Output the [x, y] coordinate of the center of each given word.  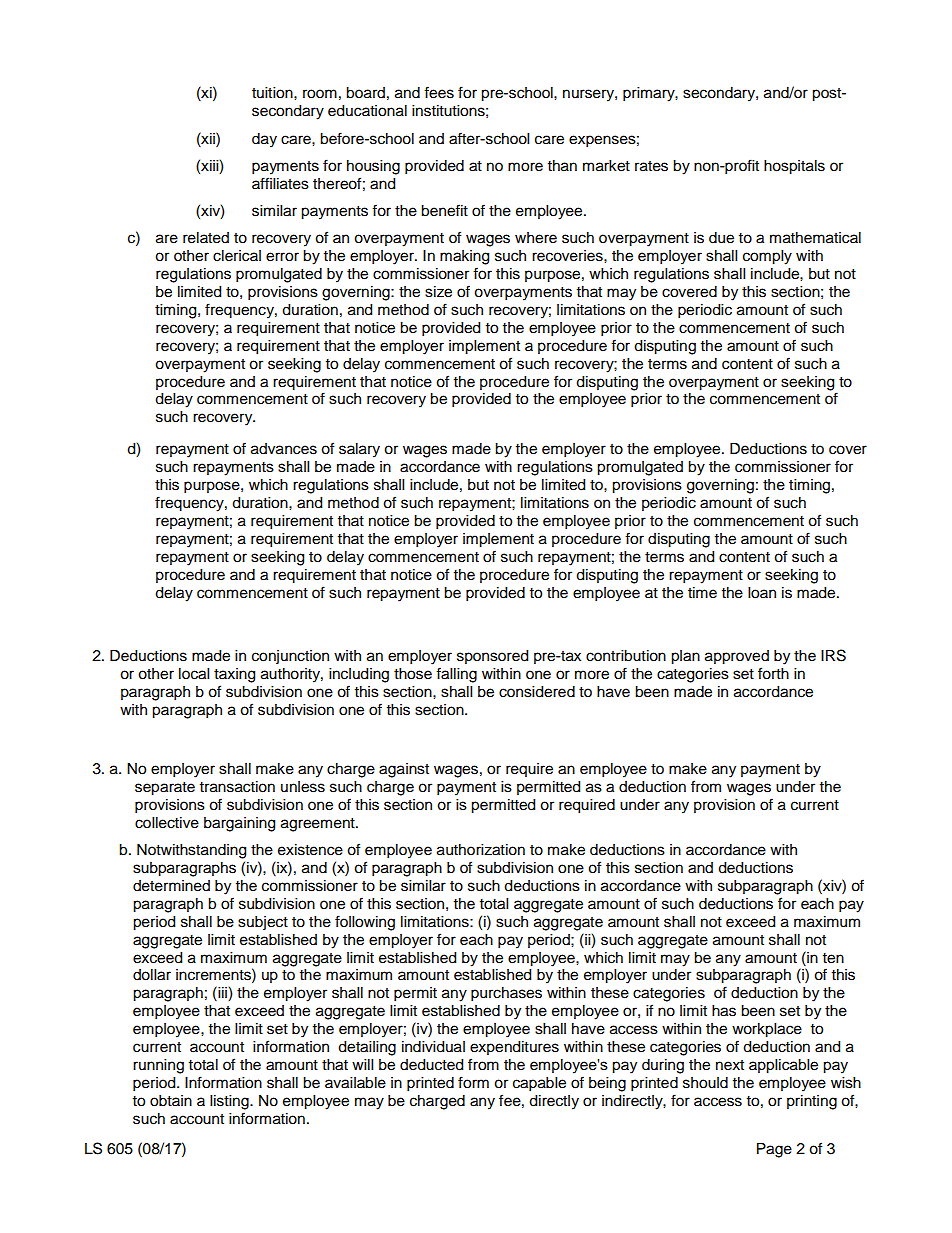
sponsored [492, 657]
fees [439, 92]
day [264, 140]
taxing [234, 675]
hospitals [794, 167]
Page [774, 1150]
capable [539, 1084]
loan [762, 593]
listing [230, 1102]
